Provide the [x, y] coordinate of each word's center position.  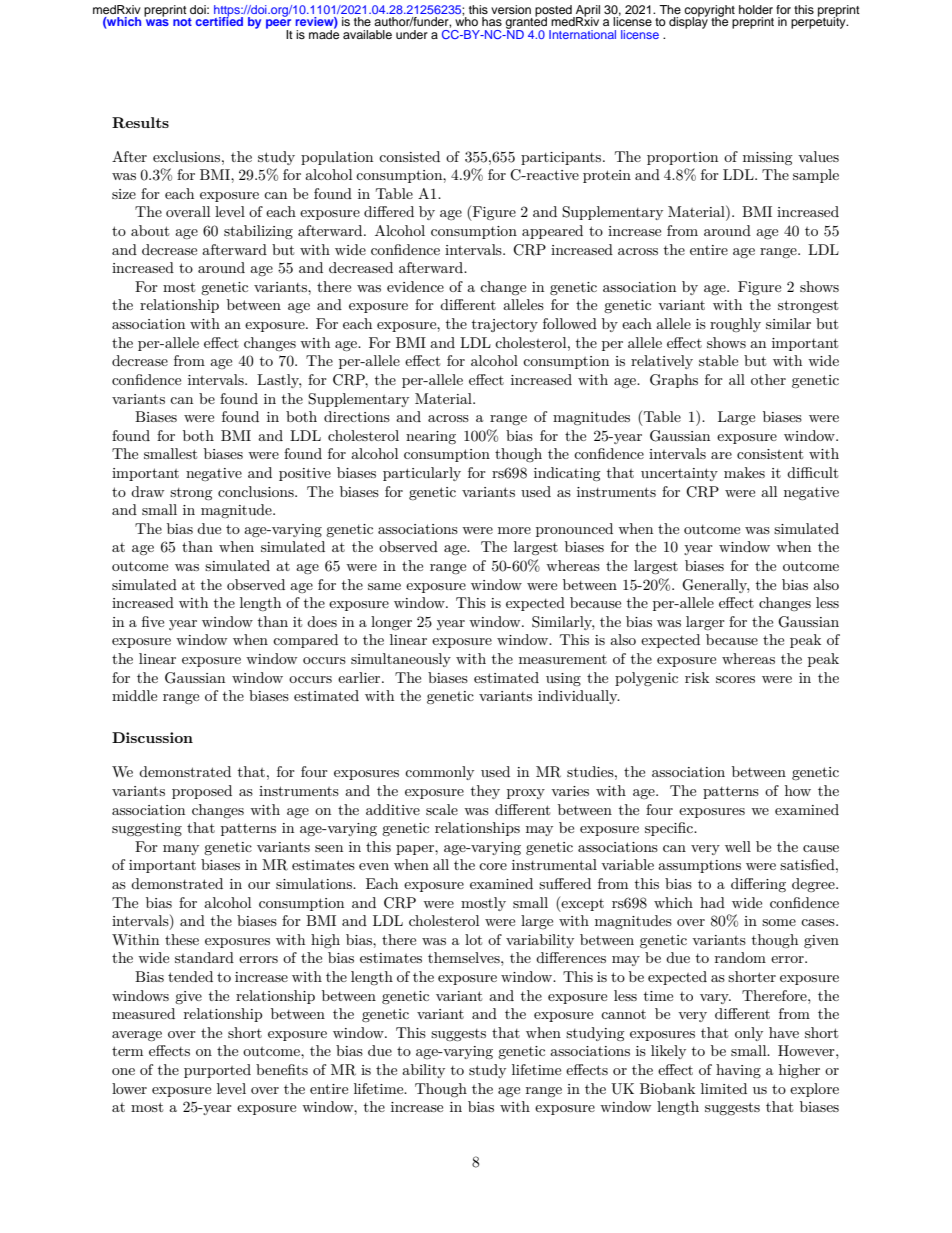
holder [756, 9]
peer [279, 25]
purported [217, 1071]
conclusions [257, 491]
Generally [715, 586]
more [514, 530]
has [492, 21]
